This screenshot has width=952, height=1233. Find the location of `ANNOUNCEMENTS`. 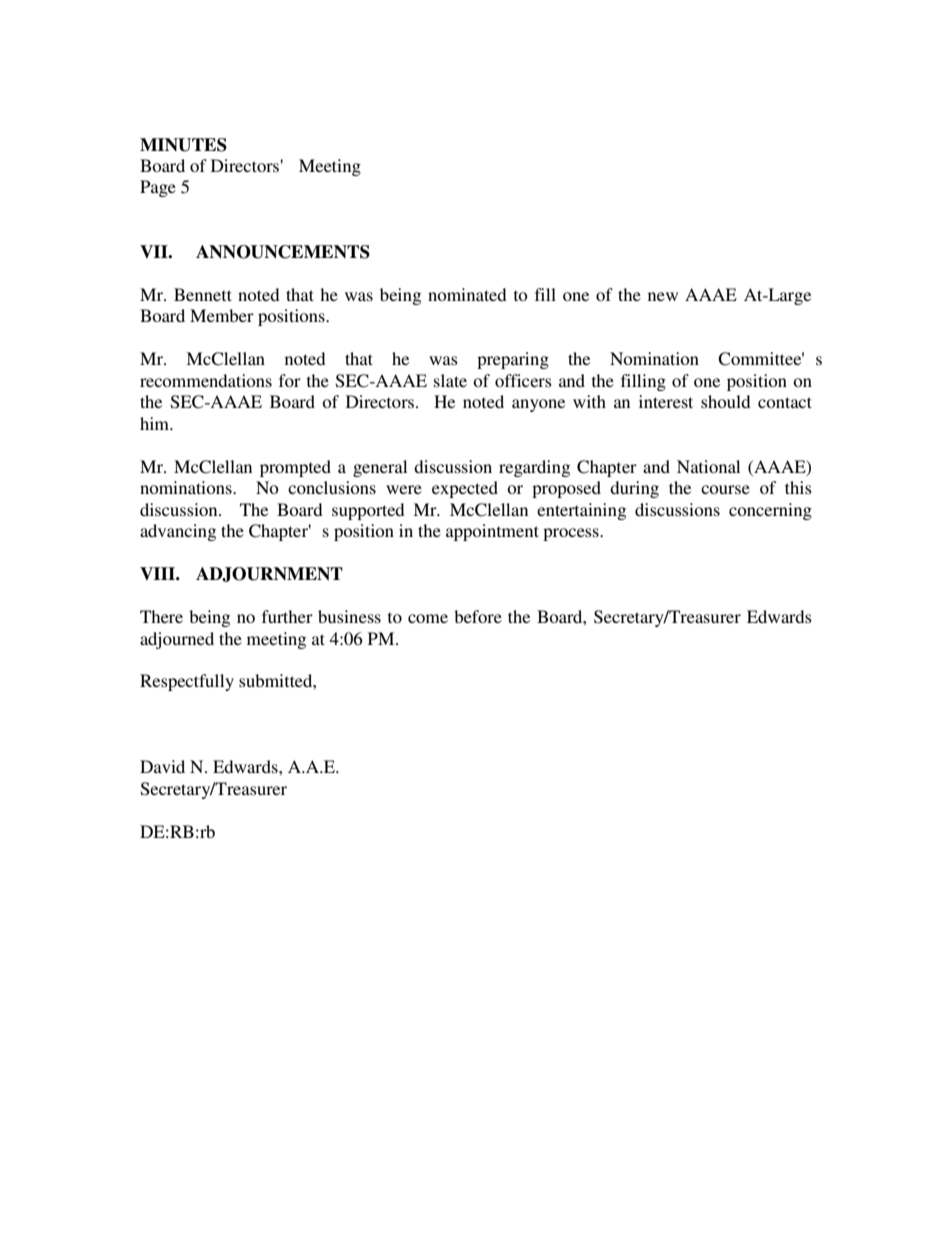

ANNOUNCEMENTS is located at coordinates (283, 252).
